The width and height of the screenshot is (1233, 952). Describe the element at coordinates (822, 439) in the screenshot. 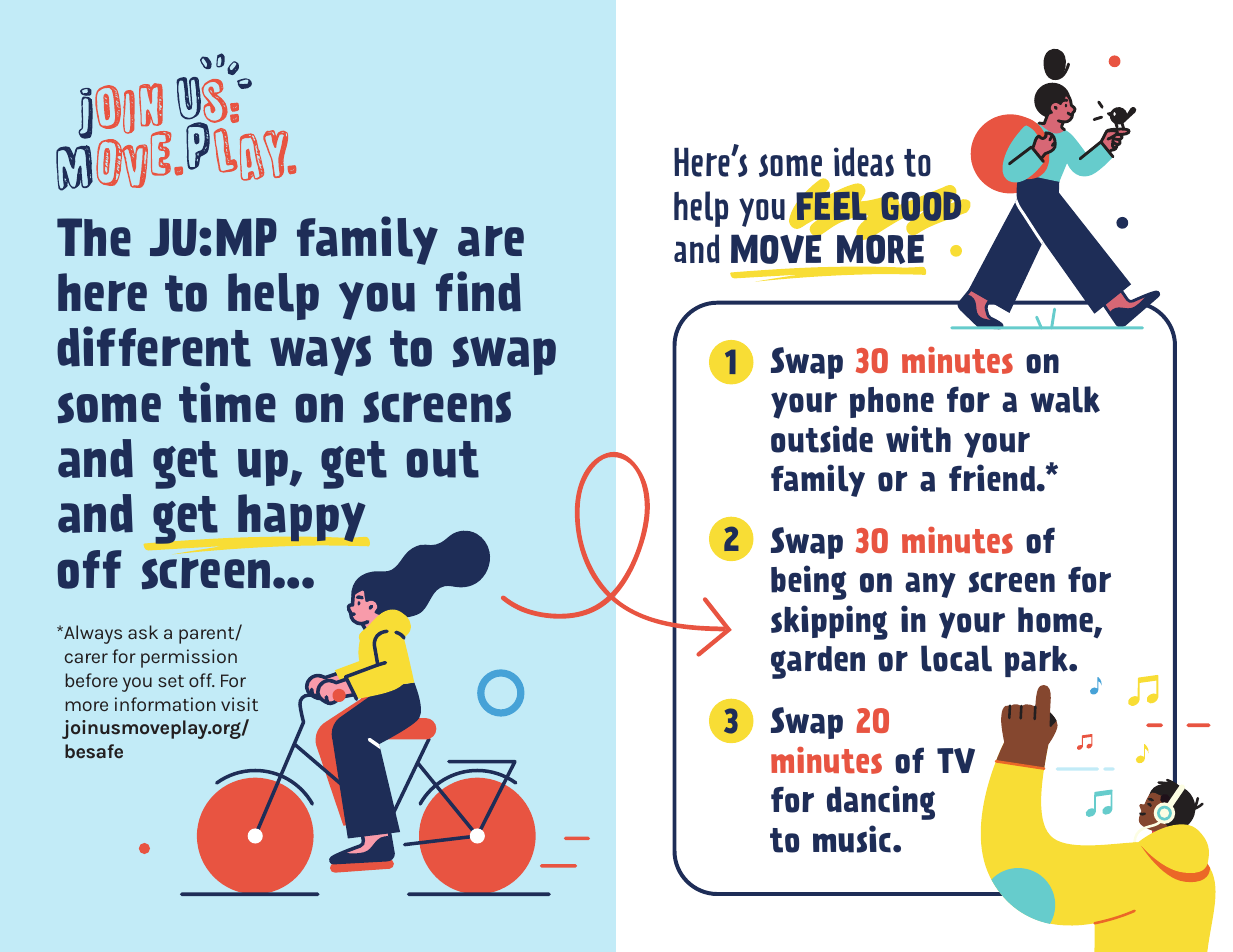

I see `outside` at that location.
